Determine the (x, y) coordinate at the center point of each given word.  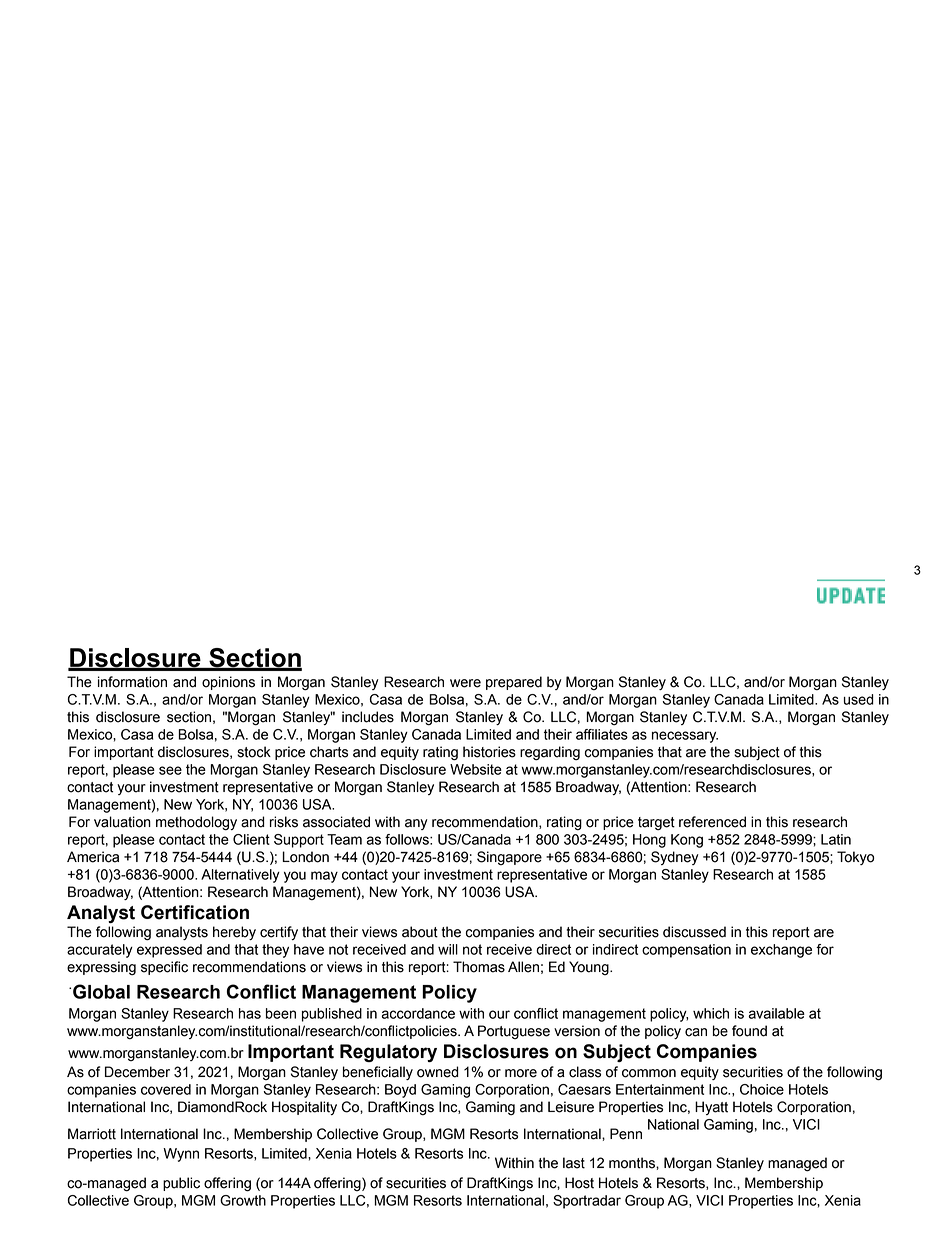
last (574, 1163)
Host (579, 1183)
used (859, 699)
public (181, 1184)
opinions (228, 683)
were (465, 683)
